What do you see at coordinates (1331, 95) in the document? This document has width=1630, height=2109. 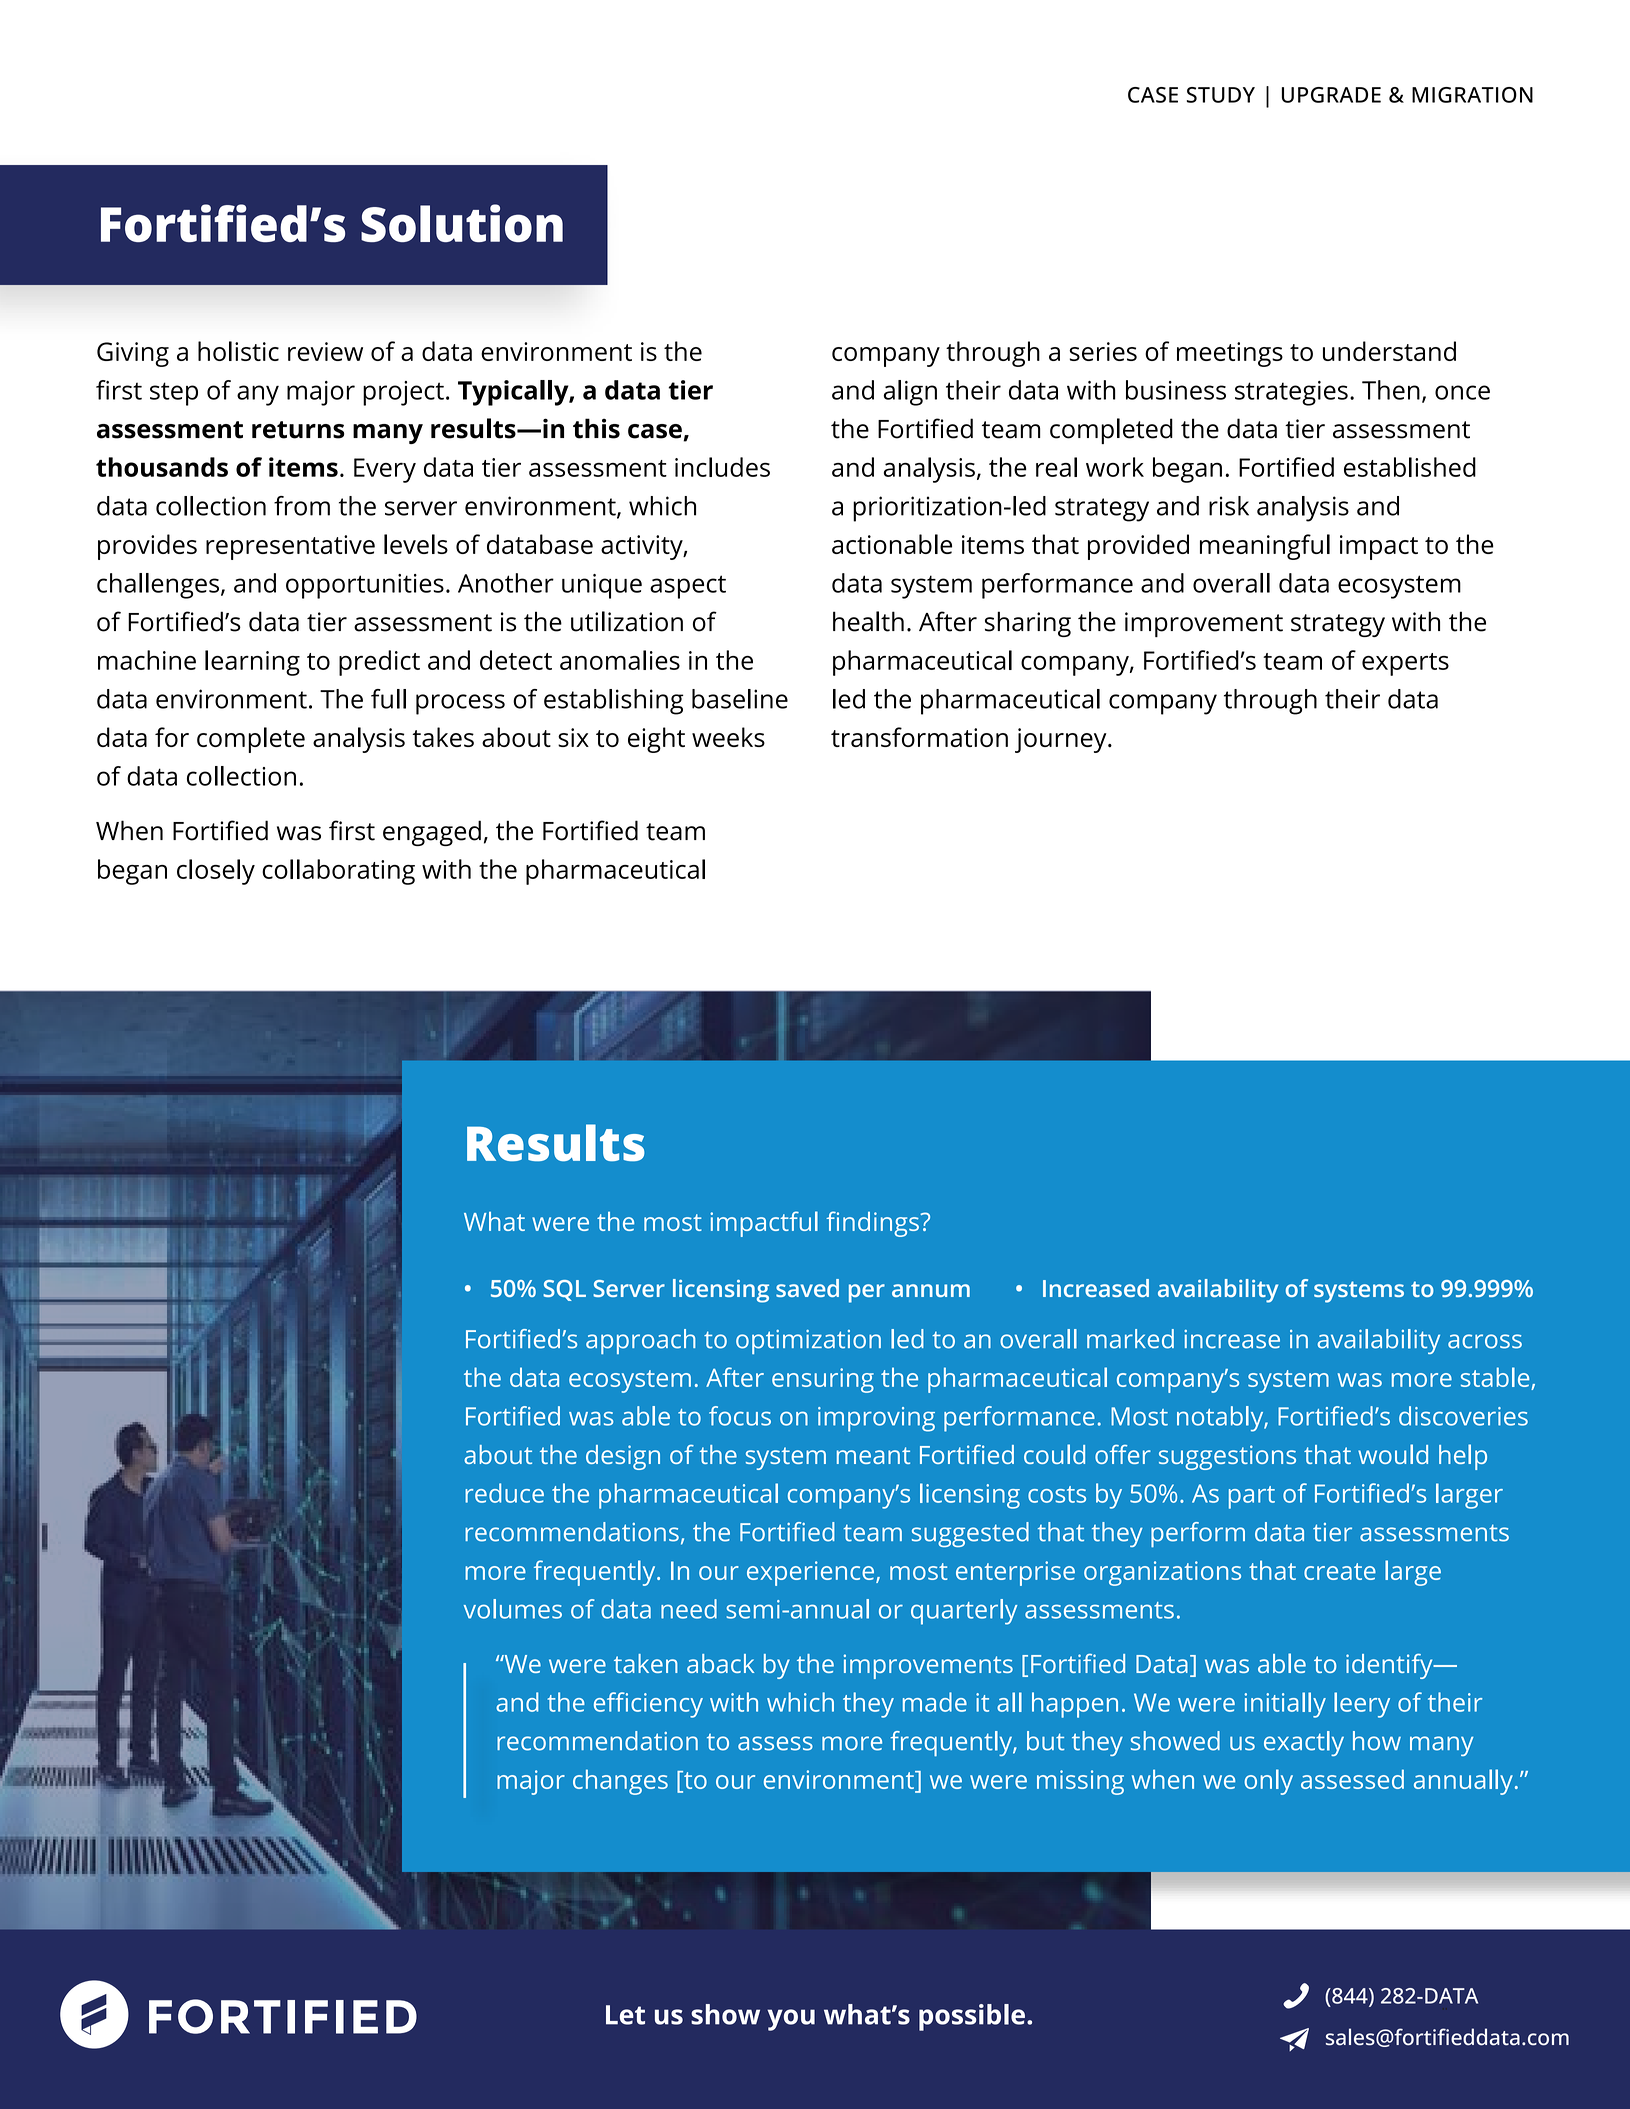 I see `UPGRADE` at bounding box center [1331, 95].
